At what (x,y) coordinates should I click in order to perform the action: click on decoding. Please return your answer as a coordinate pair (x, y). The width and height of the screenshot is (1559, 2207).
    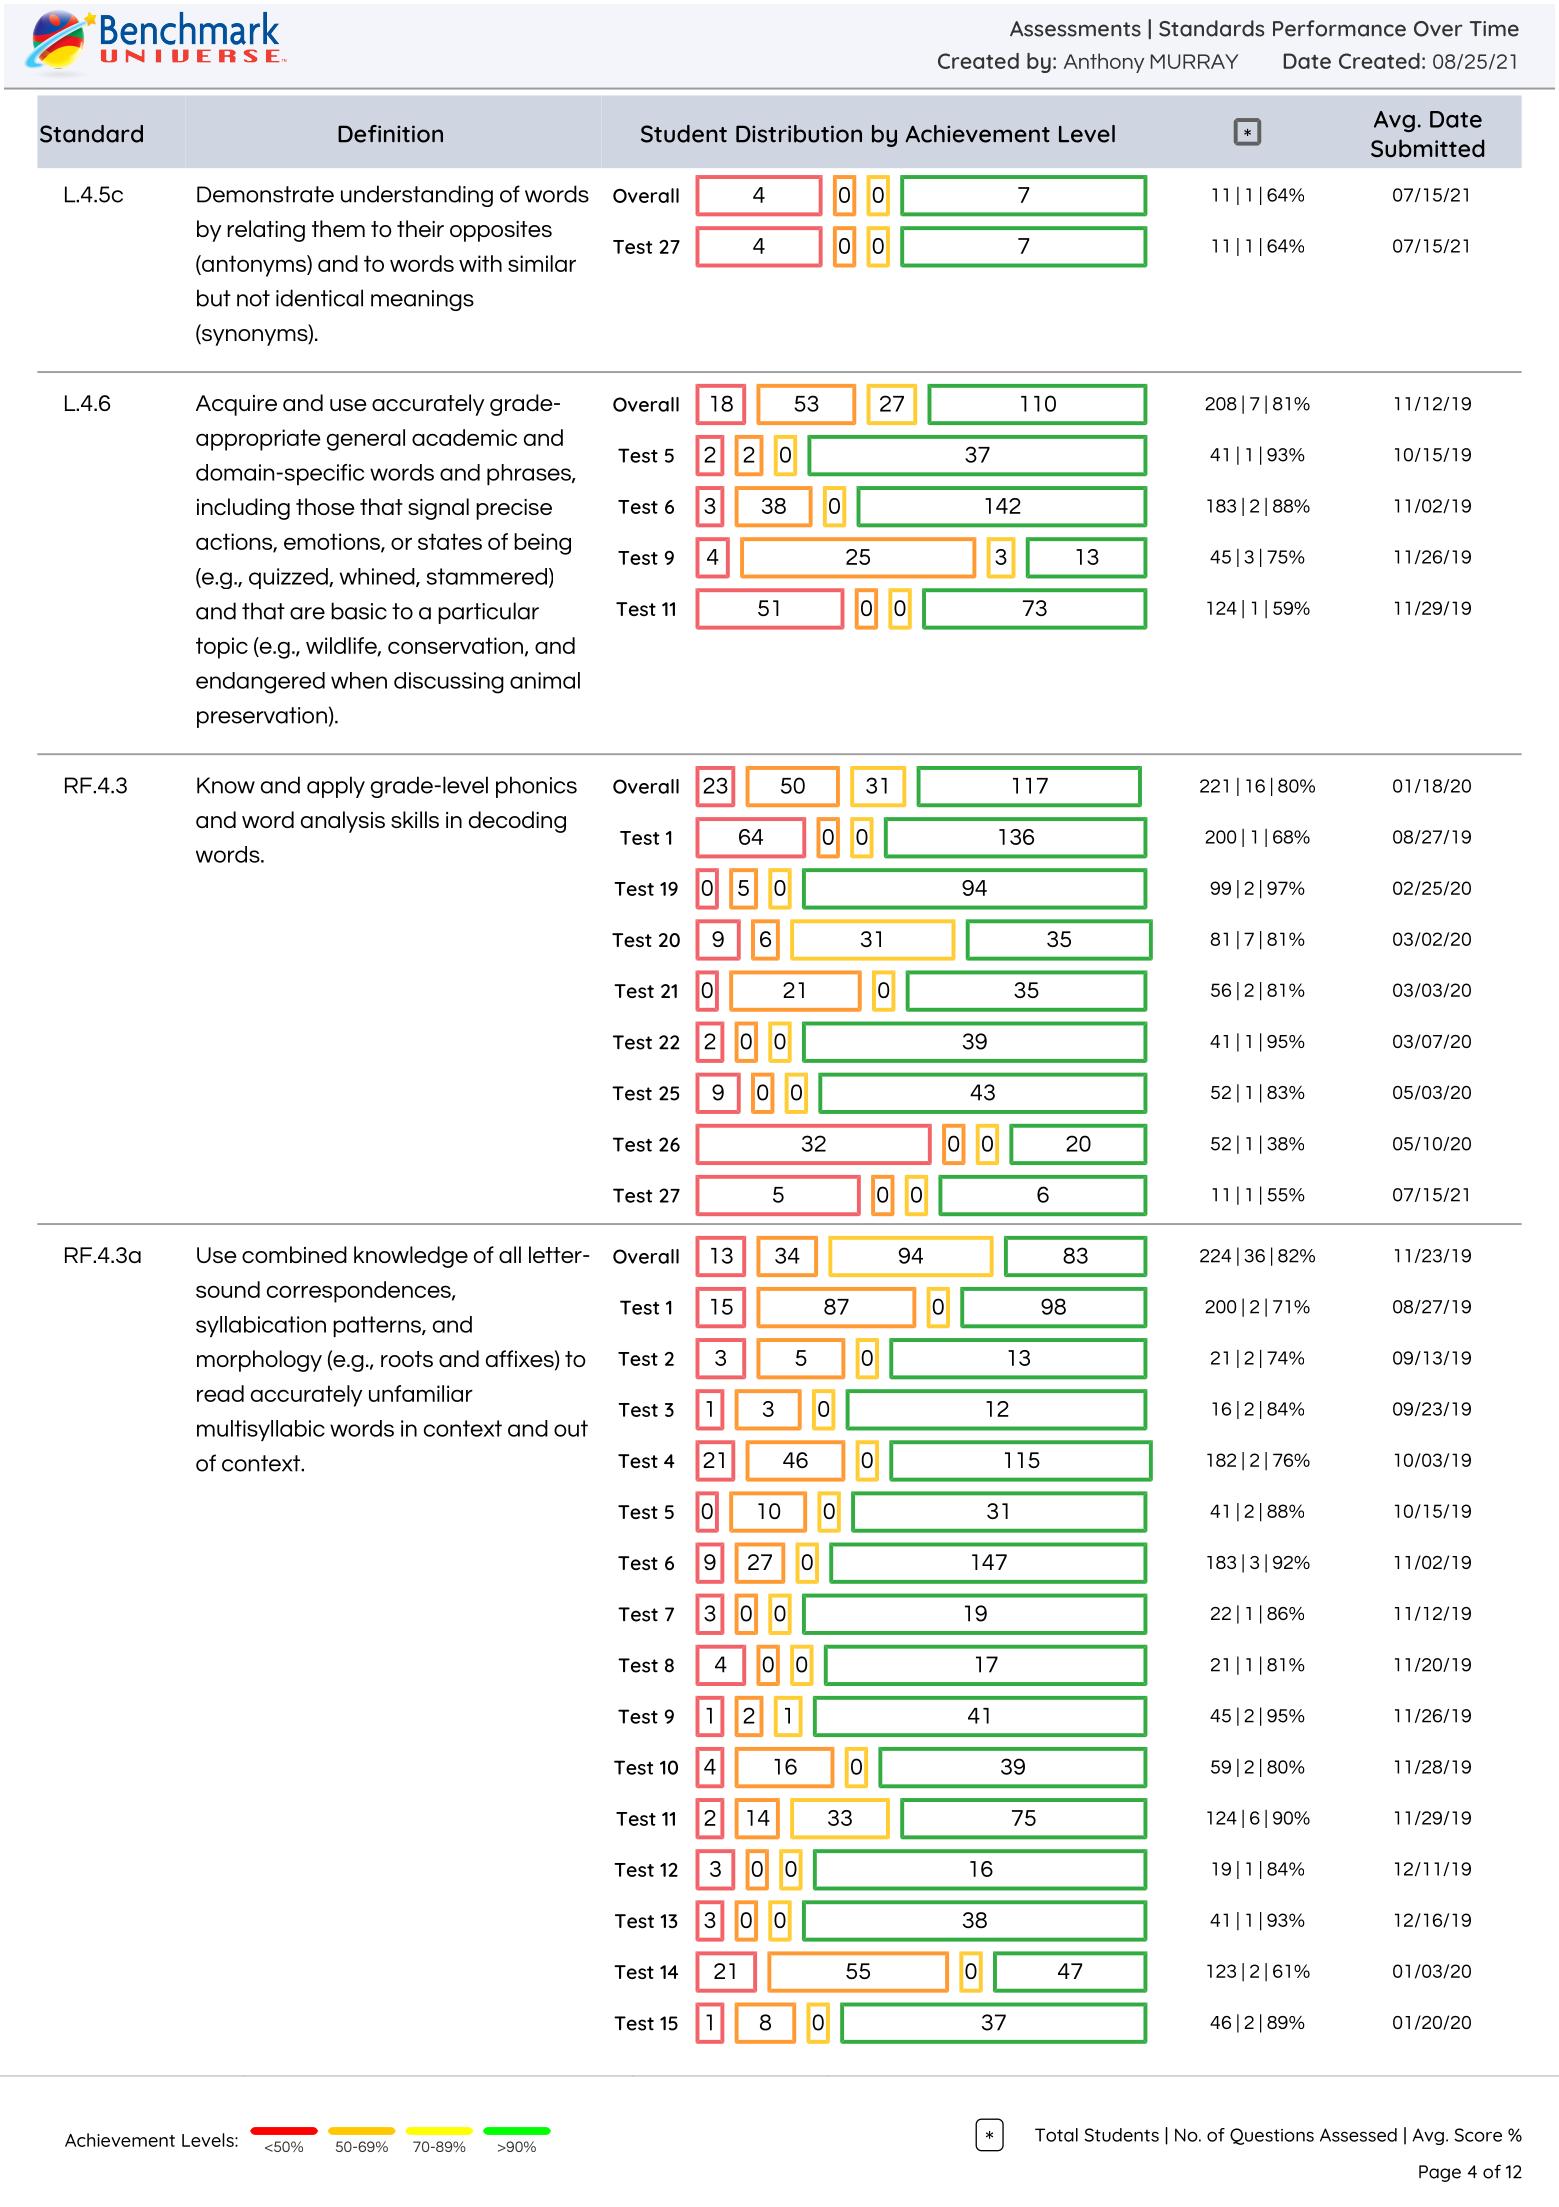
    Looking at the image, I should click on (517, 822).
